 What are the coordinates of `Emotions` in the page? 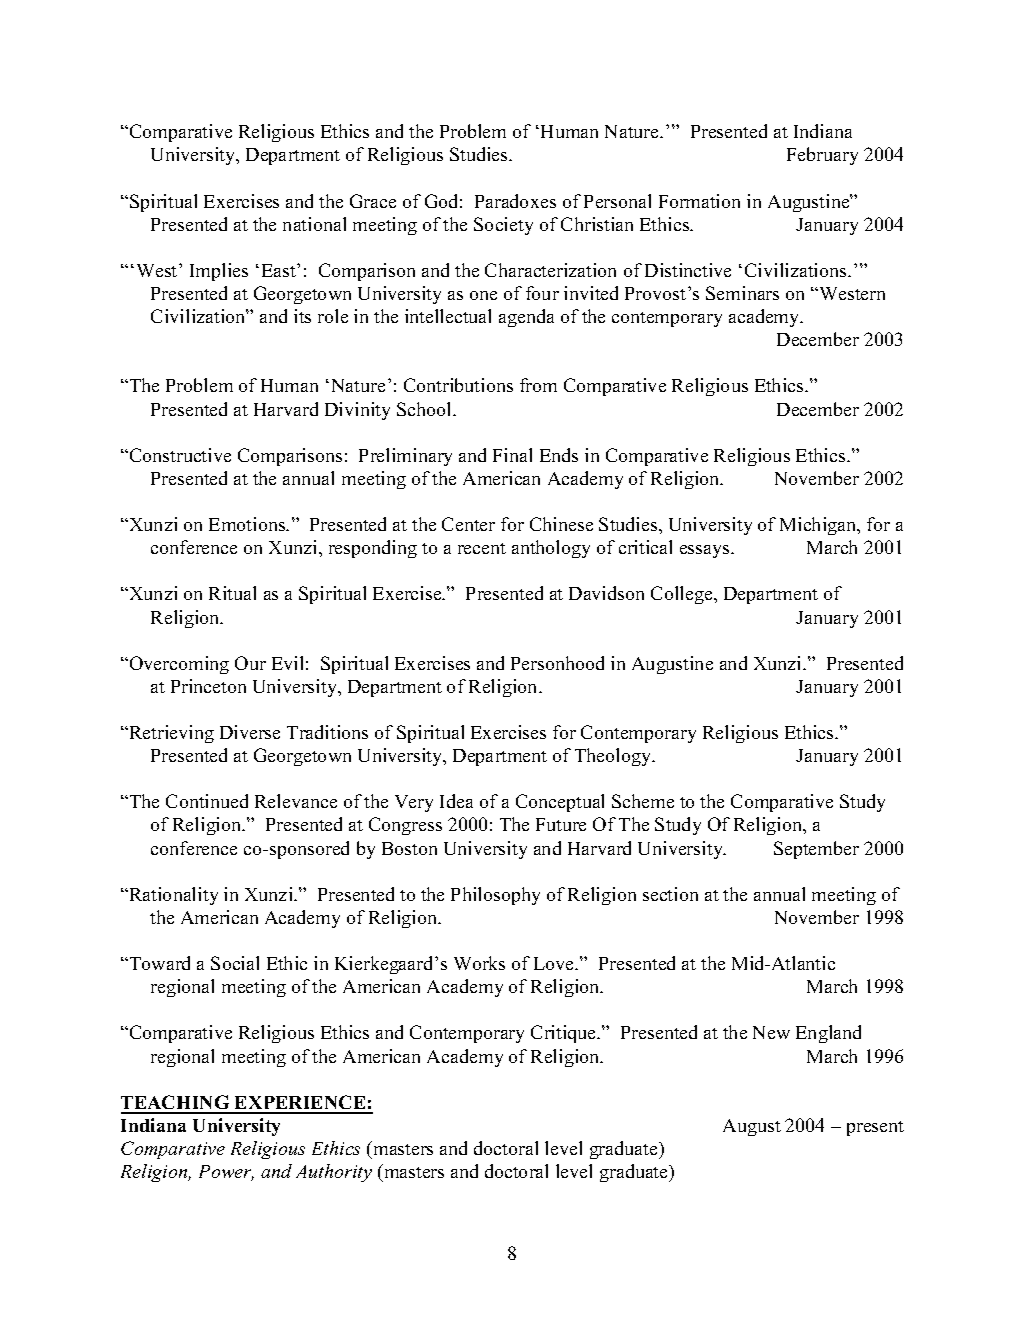 It's located at (248, 524).
